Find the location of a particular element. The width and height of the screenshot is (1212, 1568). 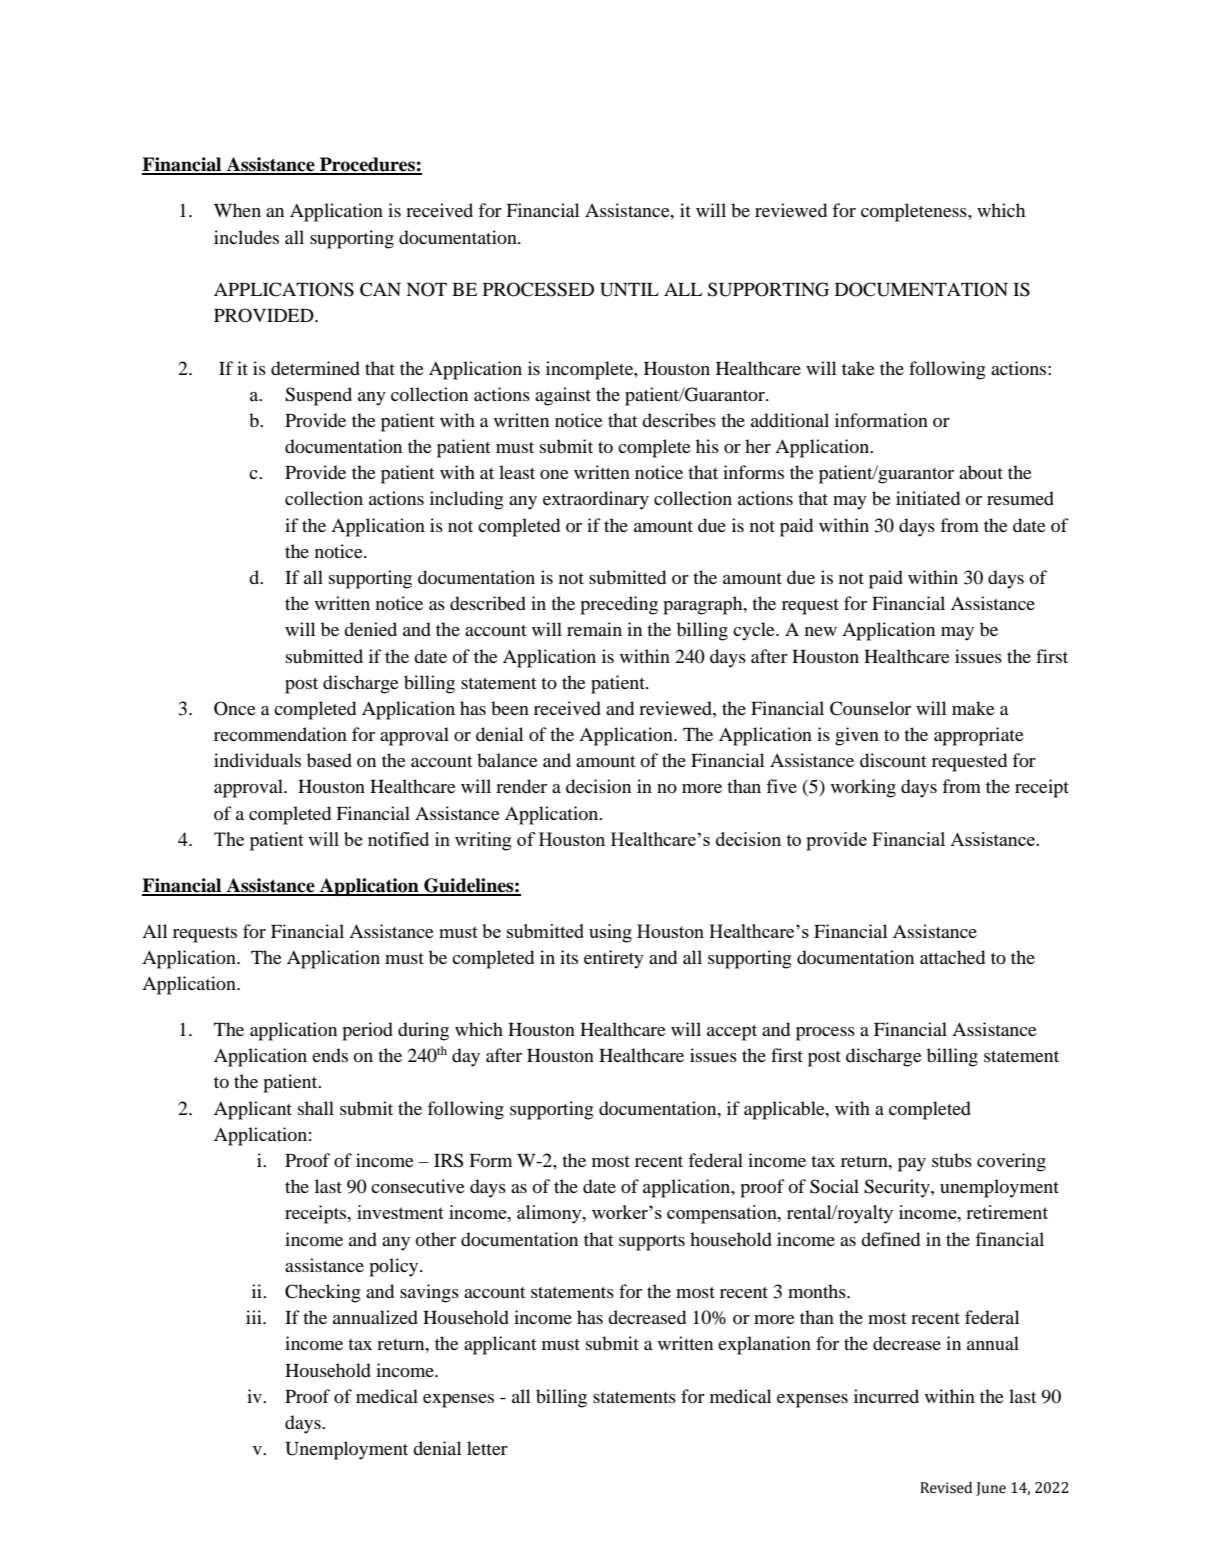

Procedures is located at coordinates (367, 165).
